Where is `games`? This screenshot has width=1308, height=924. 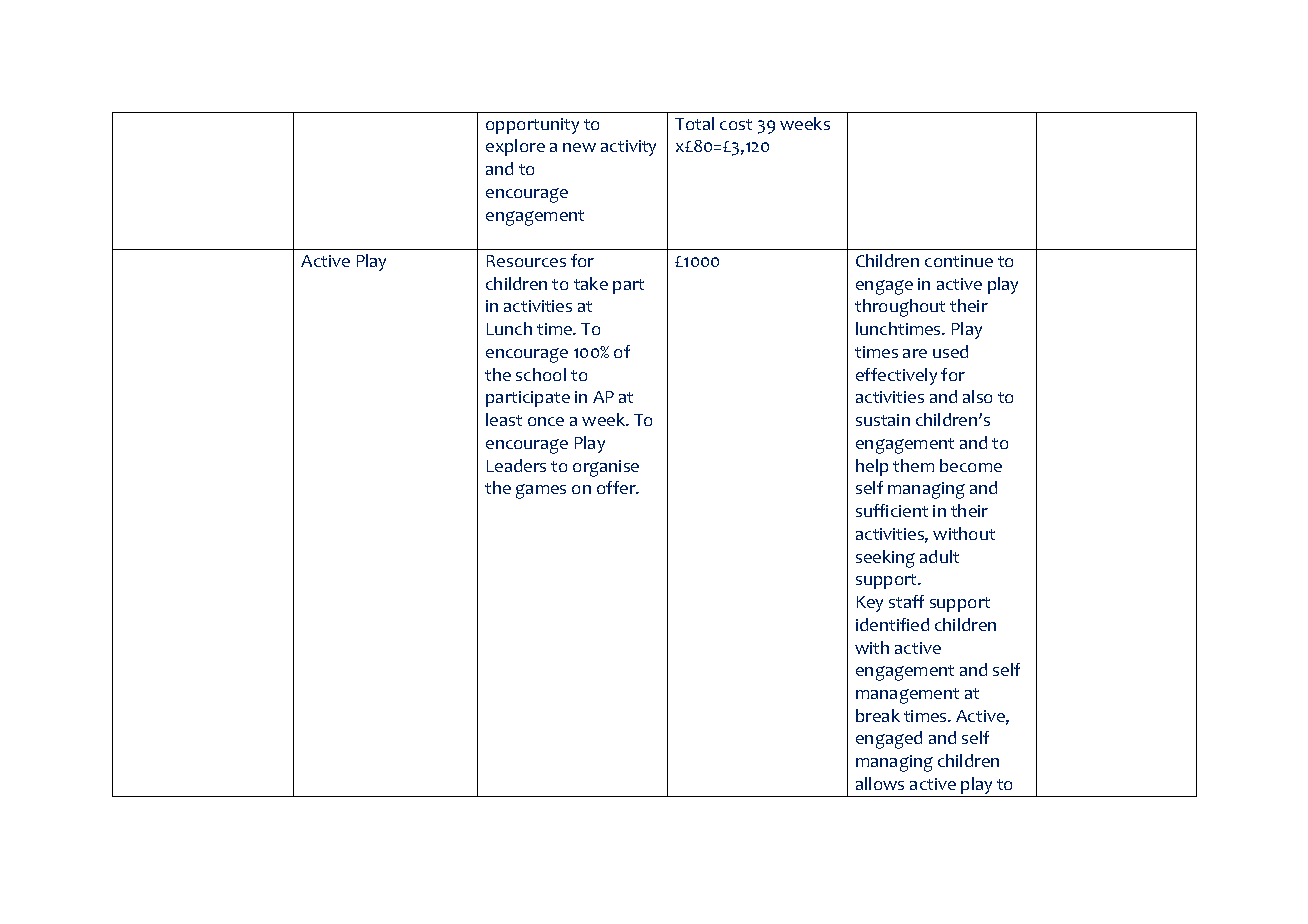 games is located at coordinates (541, 491).
